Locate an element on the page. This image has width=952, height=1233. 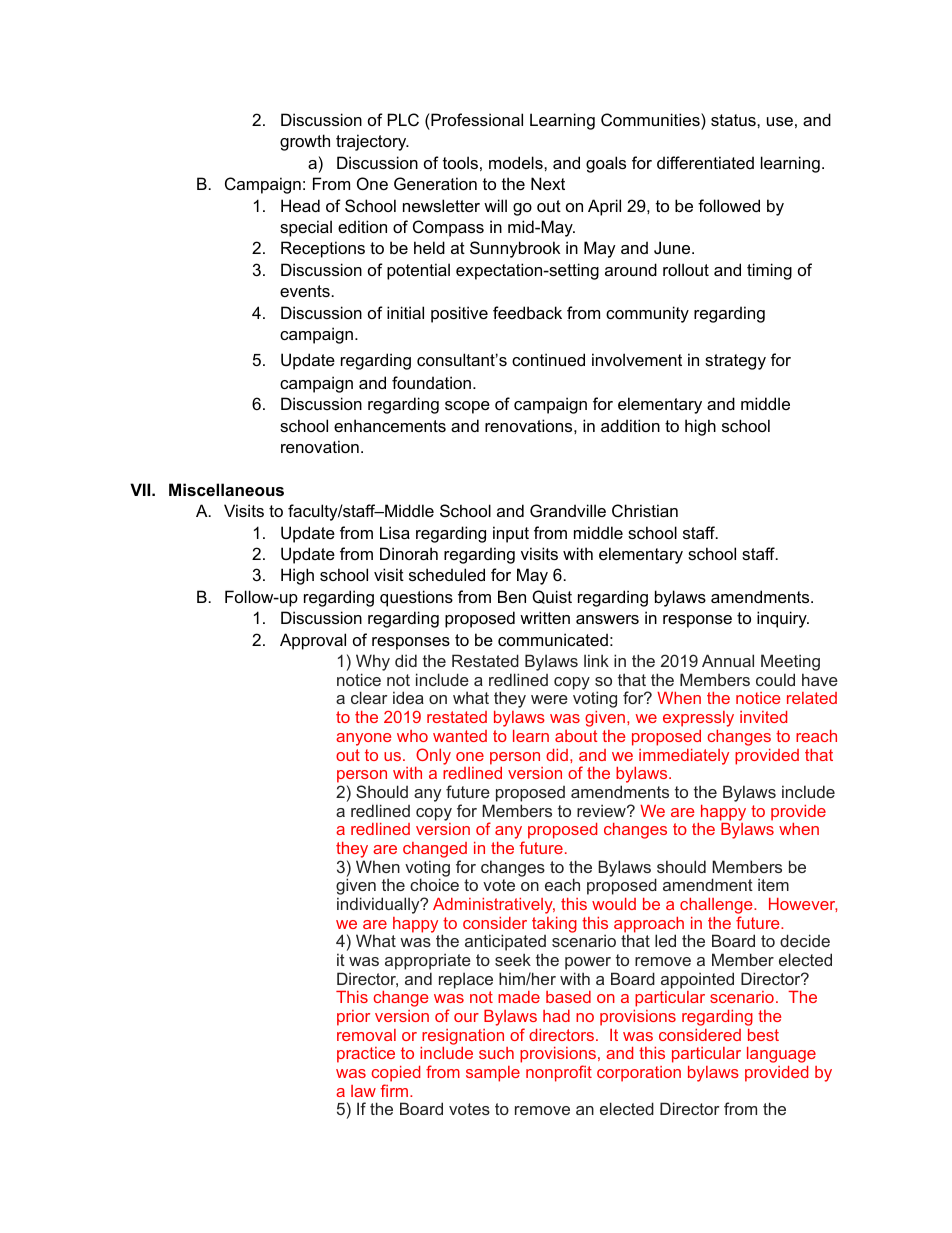
differentiated is located at coordinates (705, 162).
